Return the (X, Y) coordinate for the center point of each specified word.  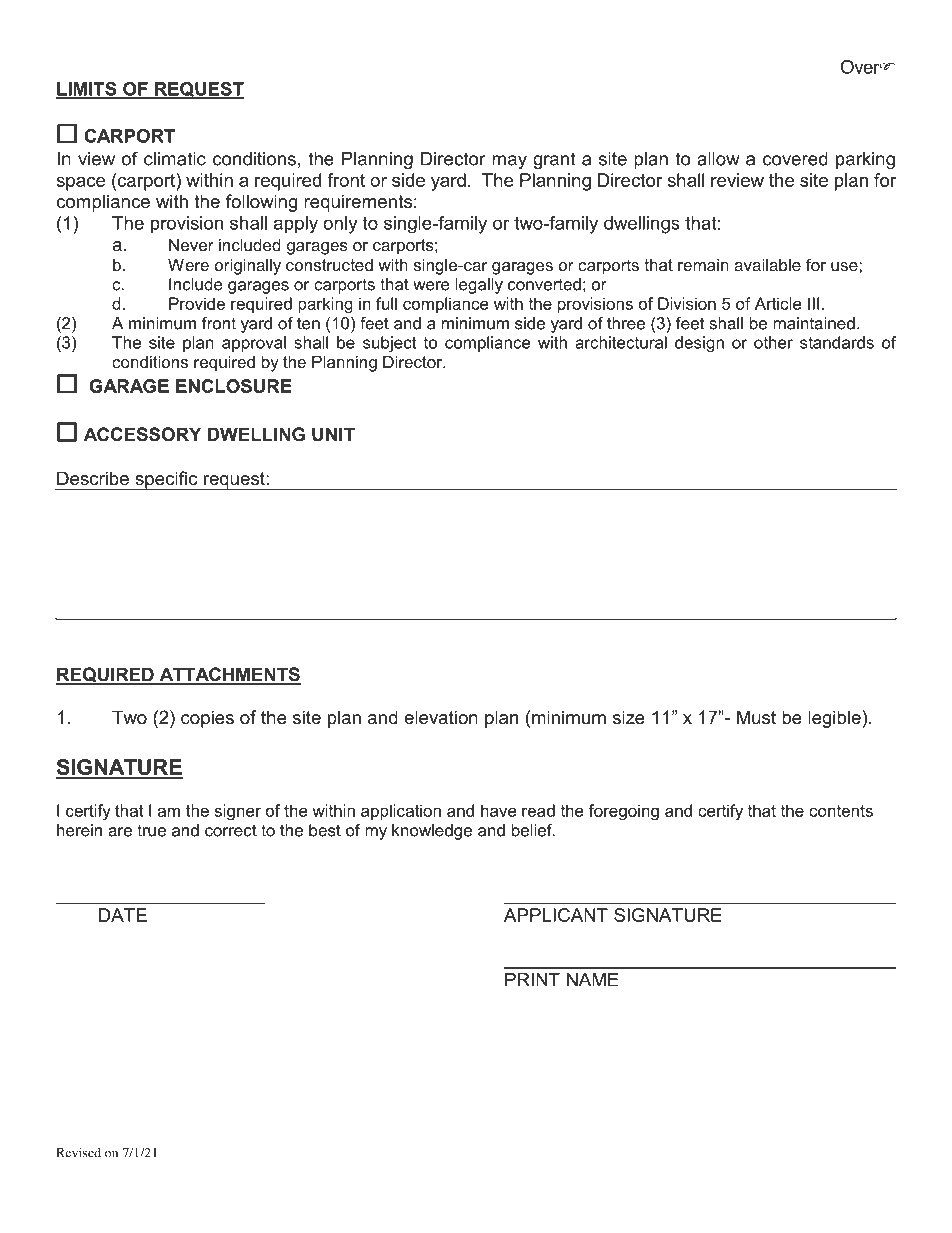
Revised (78, 1152)
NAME (593, 980)
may (509, 162)
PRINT (532, 980)
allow (718, 159)
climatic (175, 159)
